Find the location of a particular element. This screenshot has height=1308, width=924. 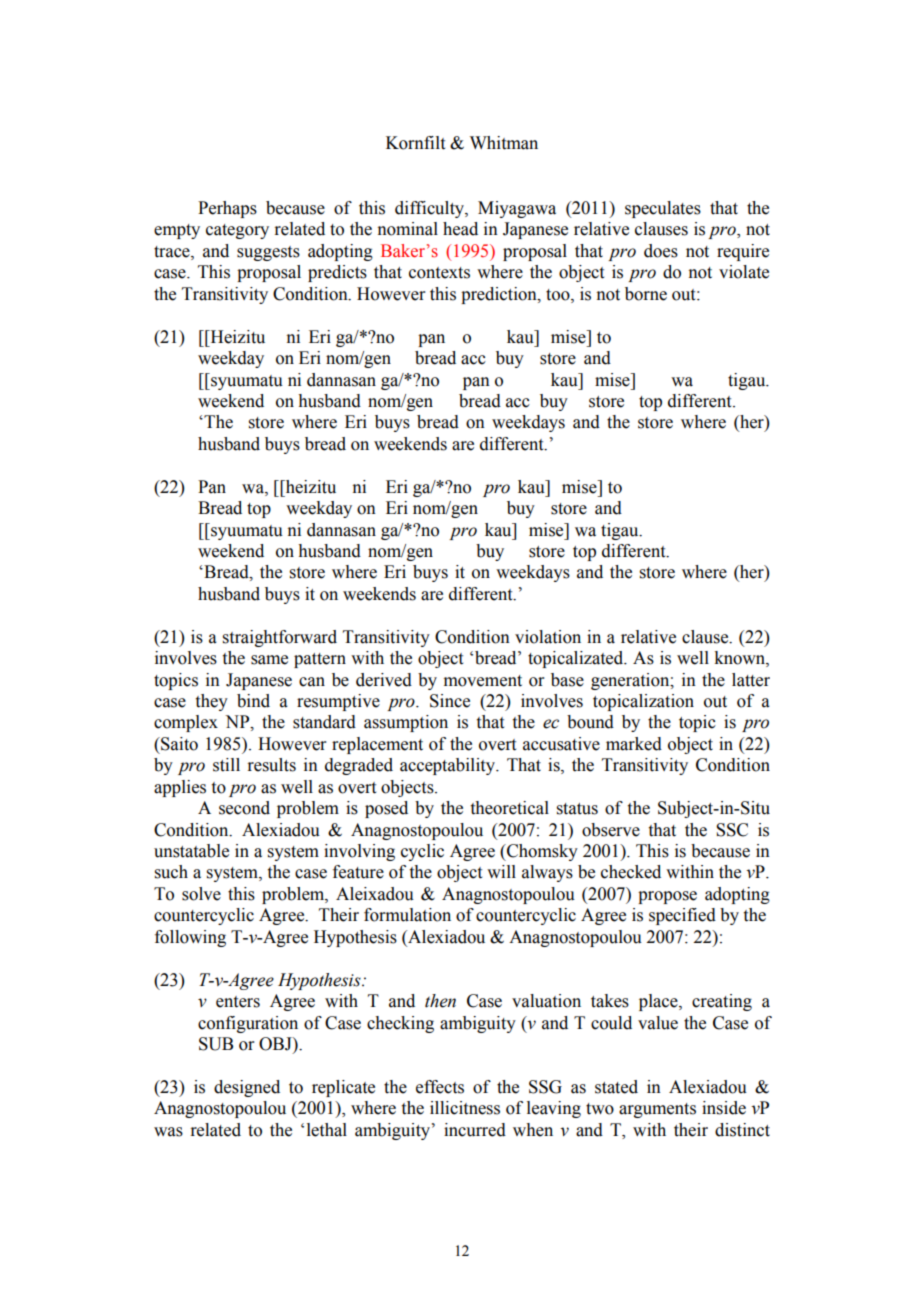

straightforward is located at coordinates (280, 638).
